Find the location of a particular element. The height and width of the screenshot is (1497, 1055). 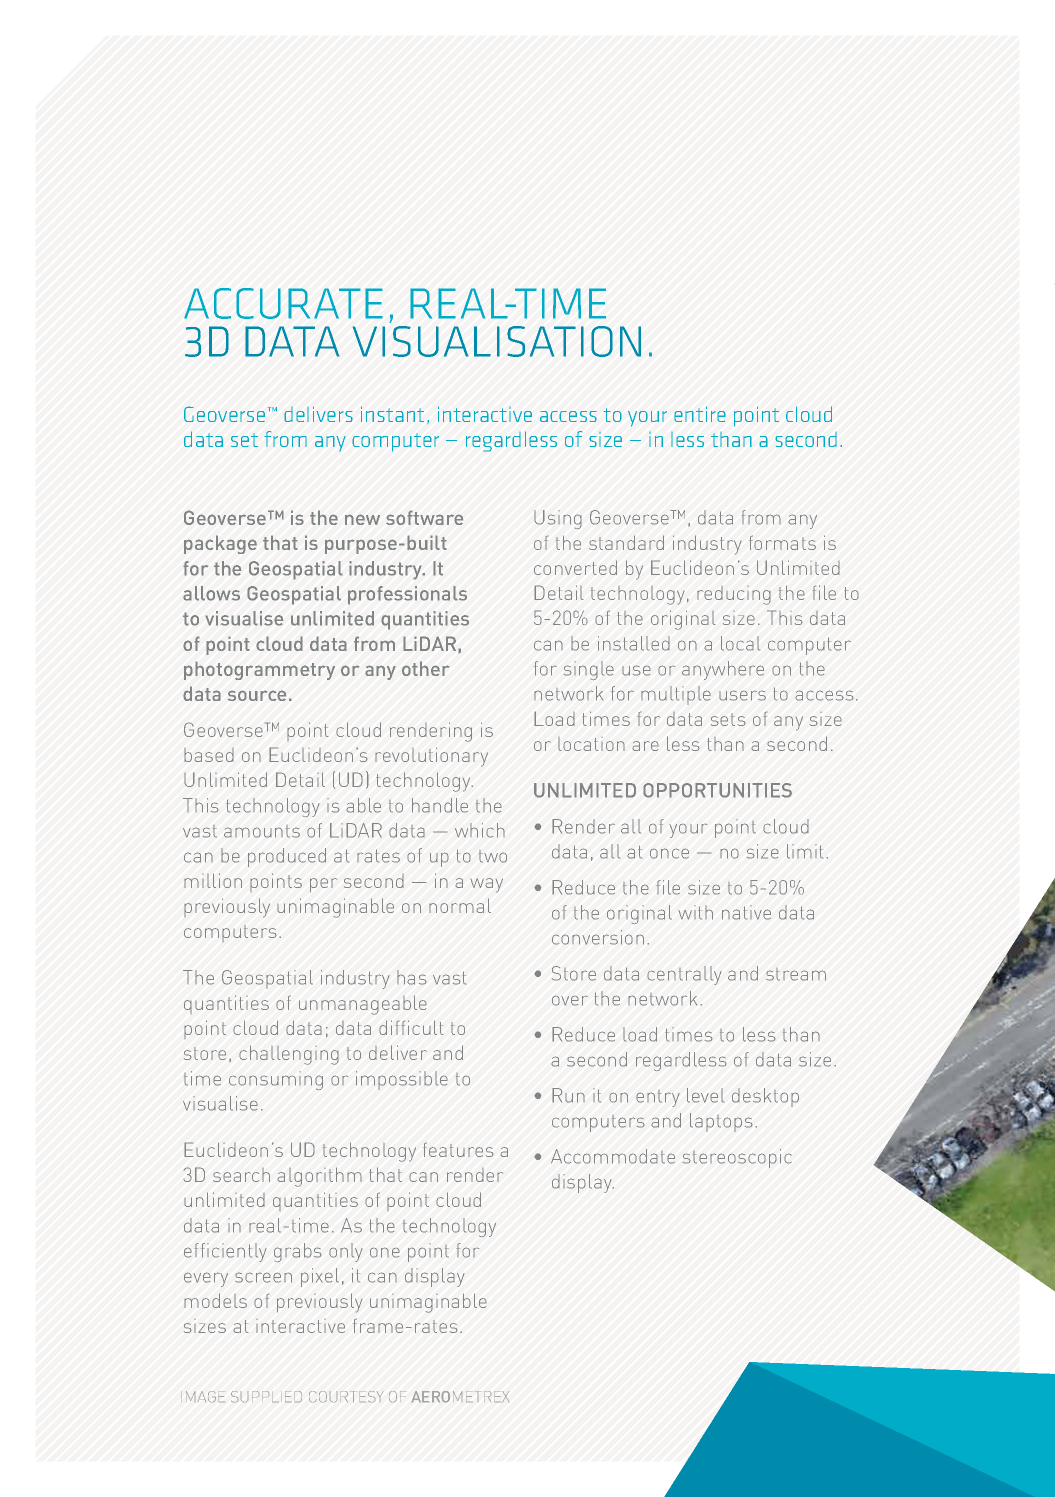

VISUALISATION is located at coordinates (497, 341).
